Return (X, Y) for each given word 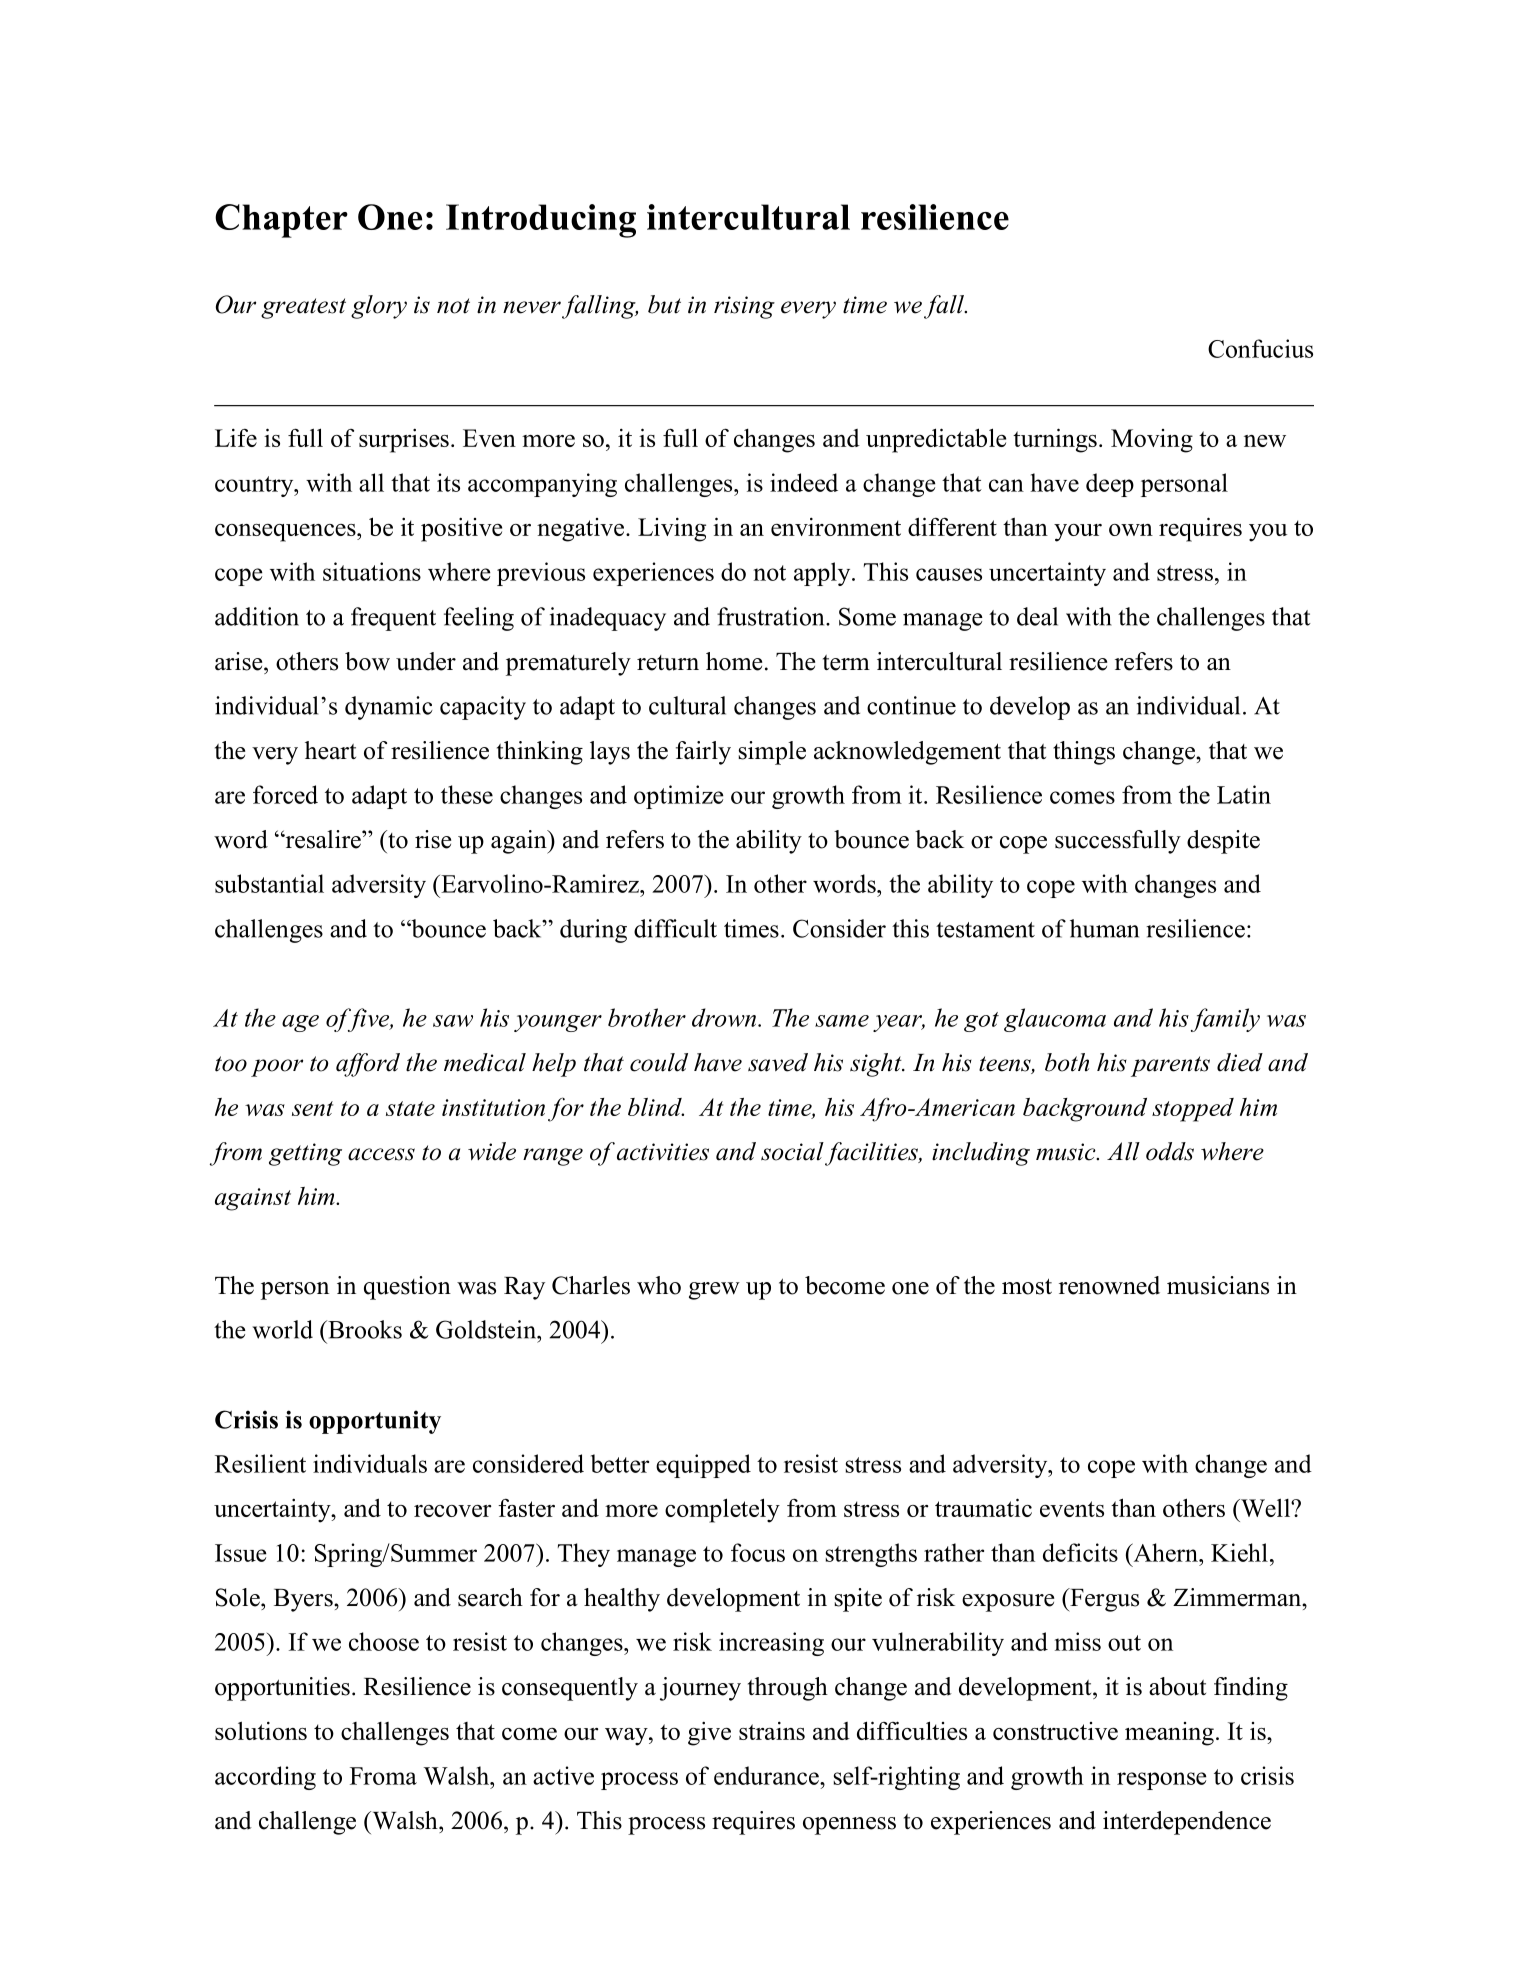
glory (379, 307)
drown (725, 1017)
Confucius (1260, 348)
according (265, 1778)
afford (368, 1065)
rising (744, 307)
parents (1170, 1066)
